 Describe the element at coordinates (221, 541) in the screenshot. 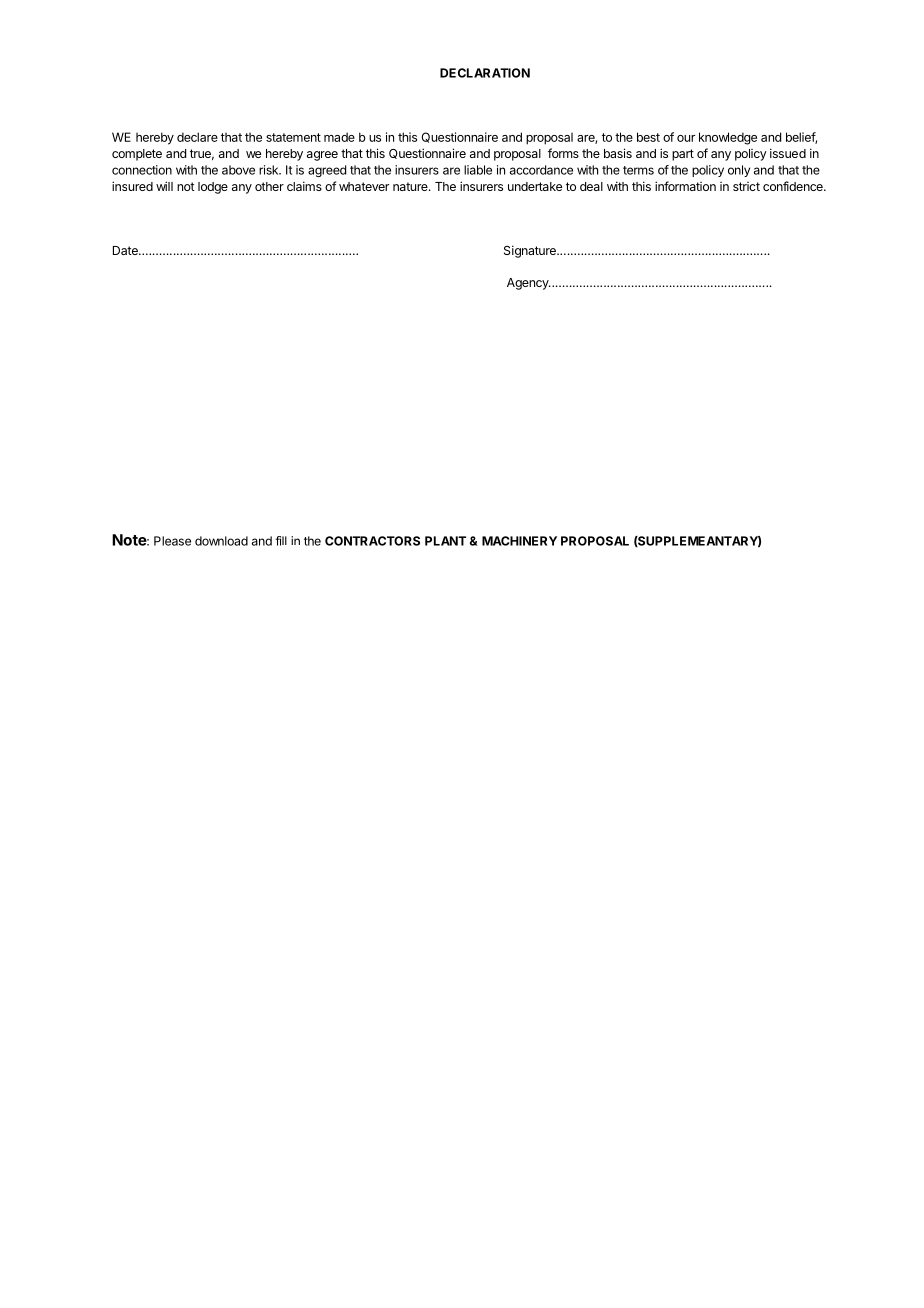

I see `download` at that location.
